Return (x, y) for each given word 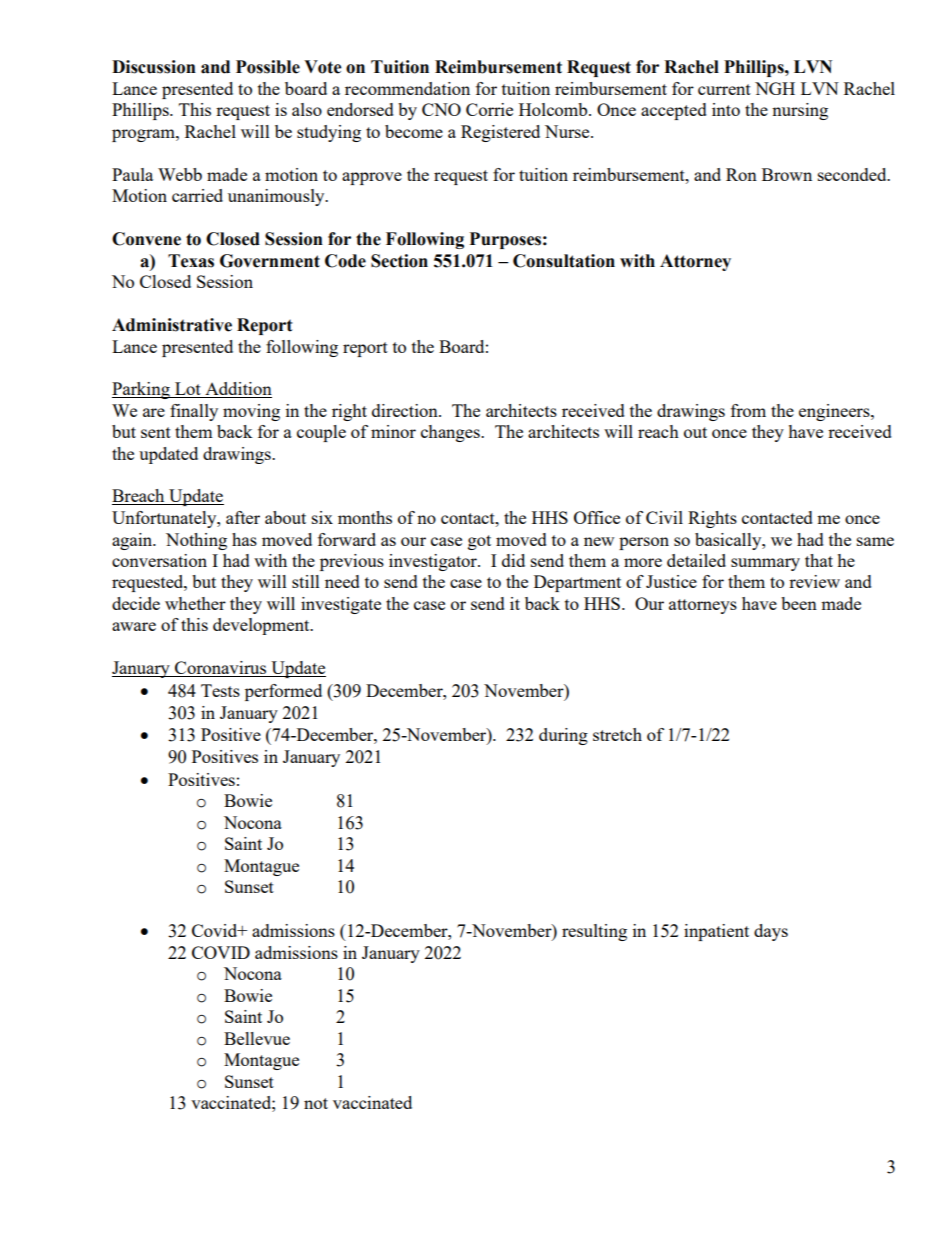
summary (765, 564)
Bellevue (257, 1038)
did (513, 560)
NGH (775, 88)
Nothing (196, 541)
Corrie (489, 109)
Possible (268, 67)
